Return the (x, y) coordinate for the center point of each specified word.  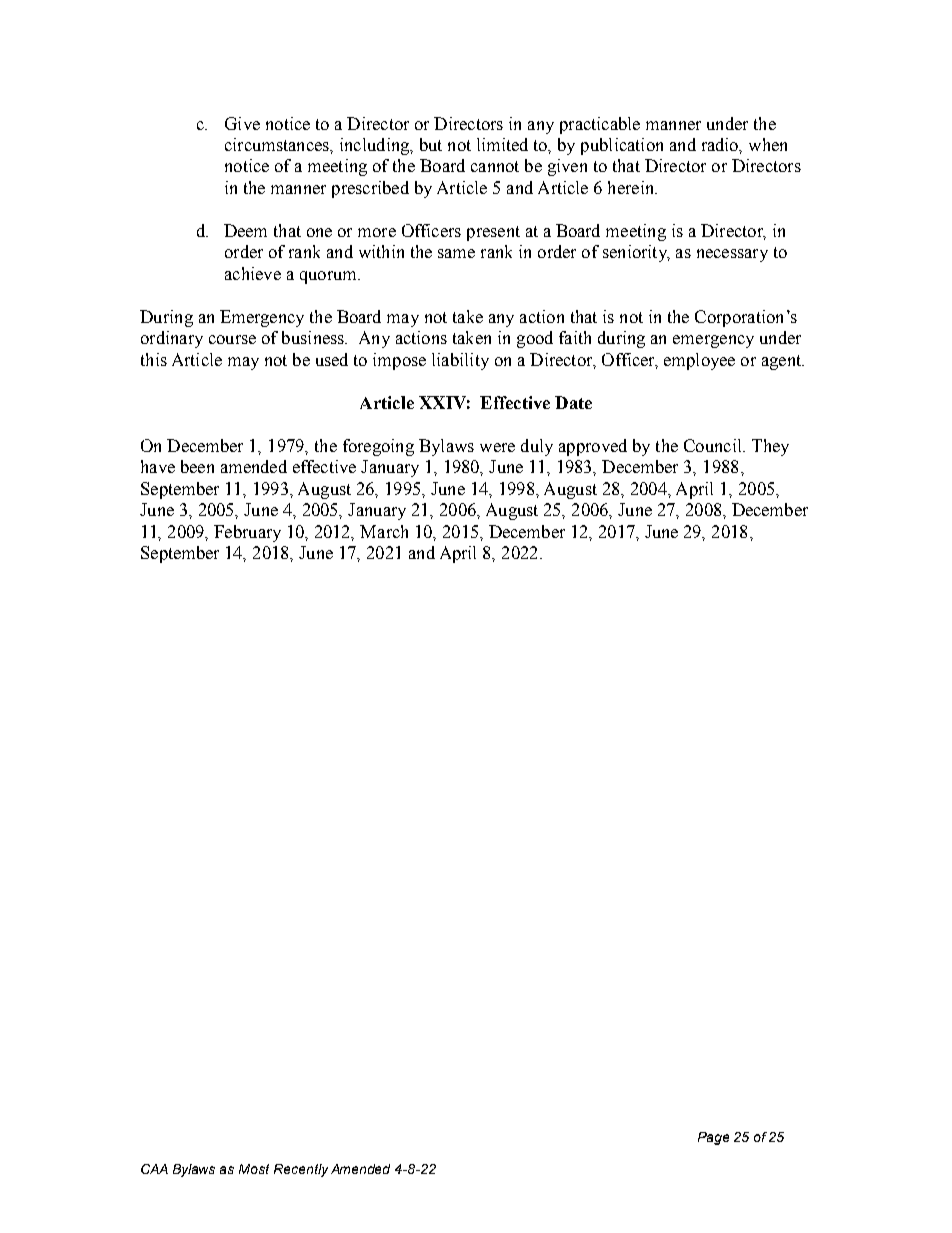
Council (714, 445)
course (232, 339)
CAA (154, 1169)
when (768, 144)
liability (460, 361)
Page (713, 1138)
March (384, 531)
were (497, 447)
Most (254, 1169)
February (247, 533)
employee (699, 361)
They (770, 447)
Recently (301, 1170)
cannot (495, 166)
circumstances (278, 144)
